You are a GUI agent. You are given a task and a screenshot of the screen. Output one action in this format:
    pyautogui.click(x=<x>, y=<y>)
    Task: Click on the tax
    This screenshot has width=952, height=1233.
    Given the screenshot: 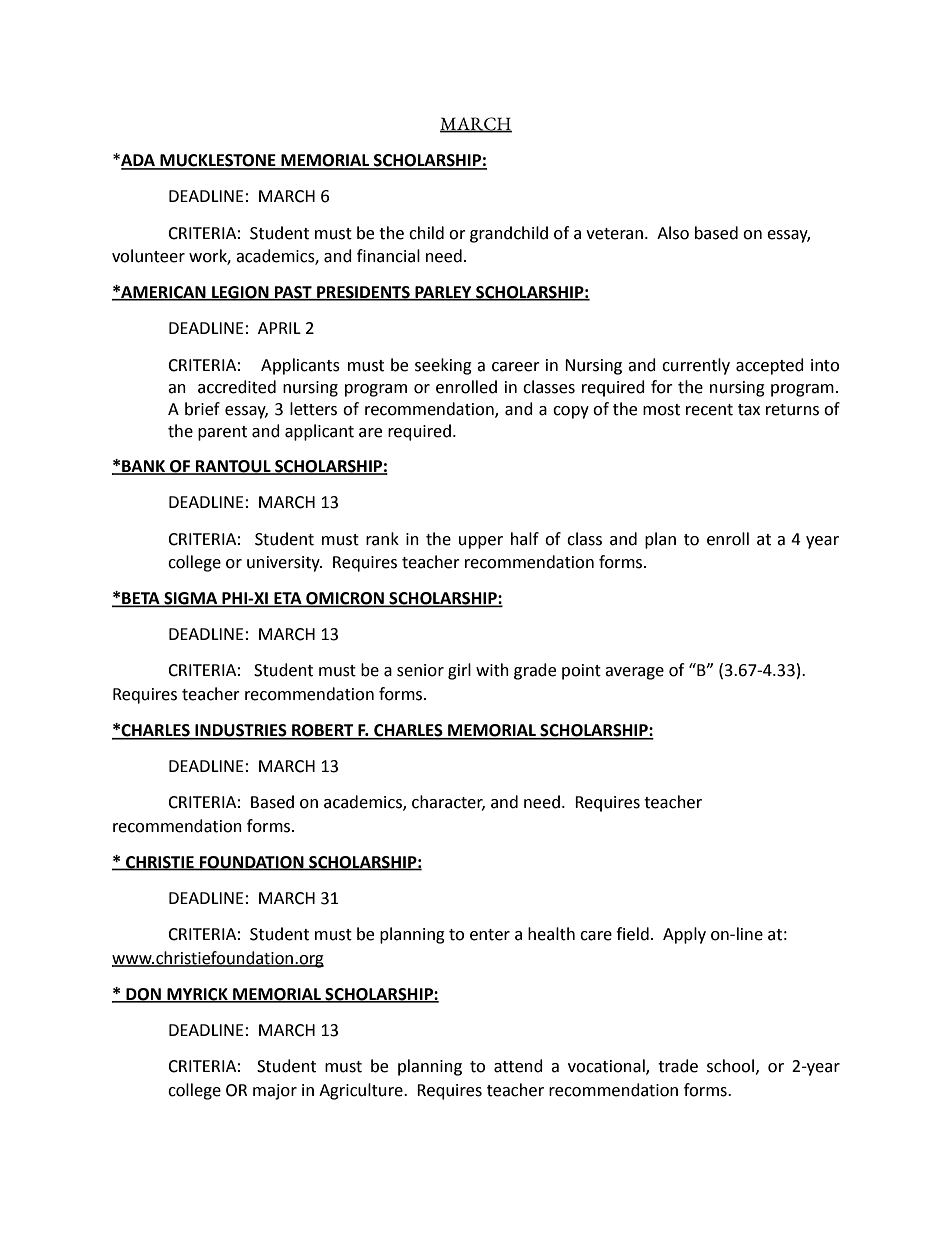 What is the action you would take?
    pyautogui.click(x=749, y=410)
